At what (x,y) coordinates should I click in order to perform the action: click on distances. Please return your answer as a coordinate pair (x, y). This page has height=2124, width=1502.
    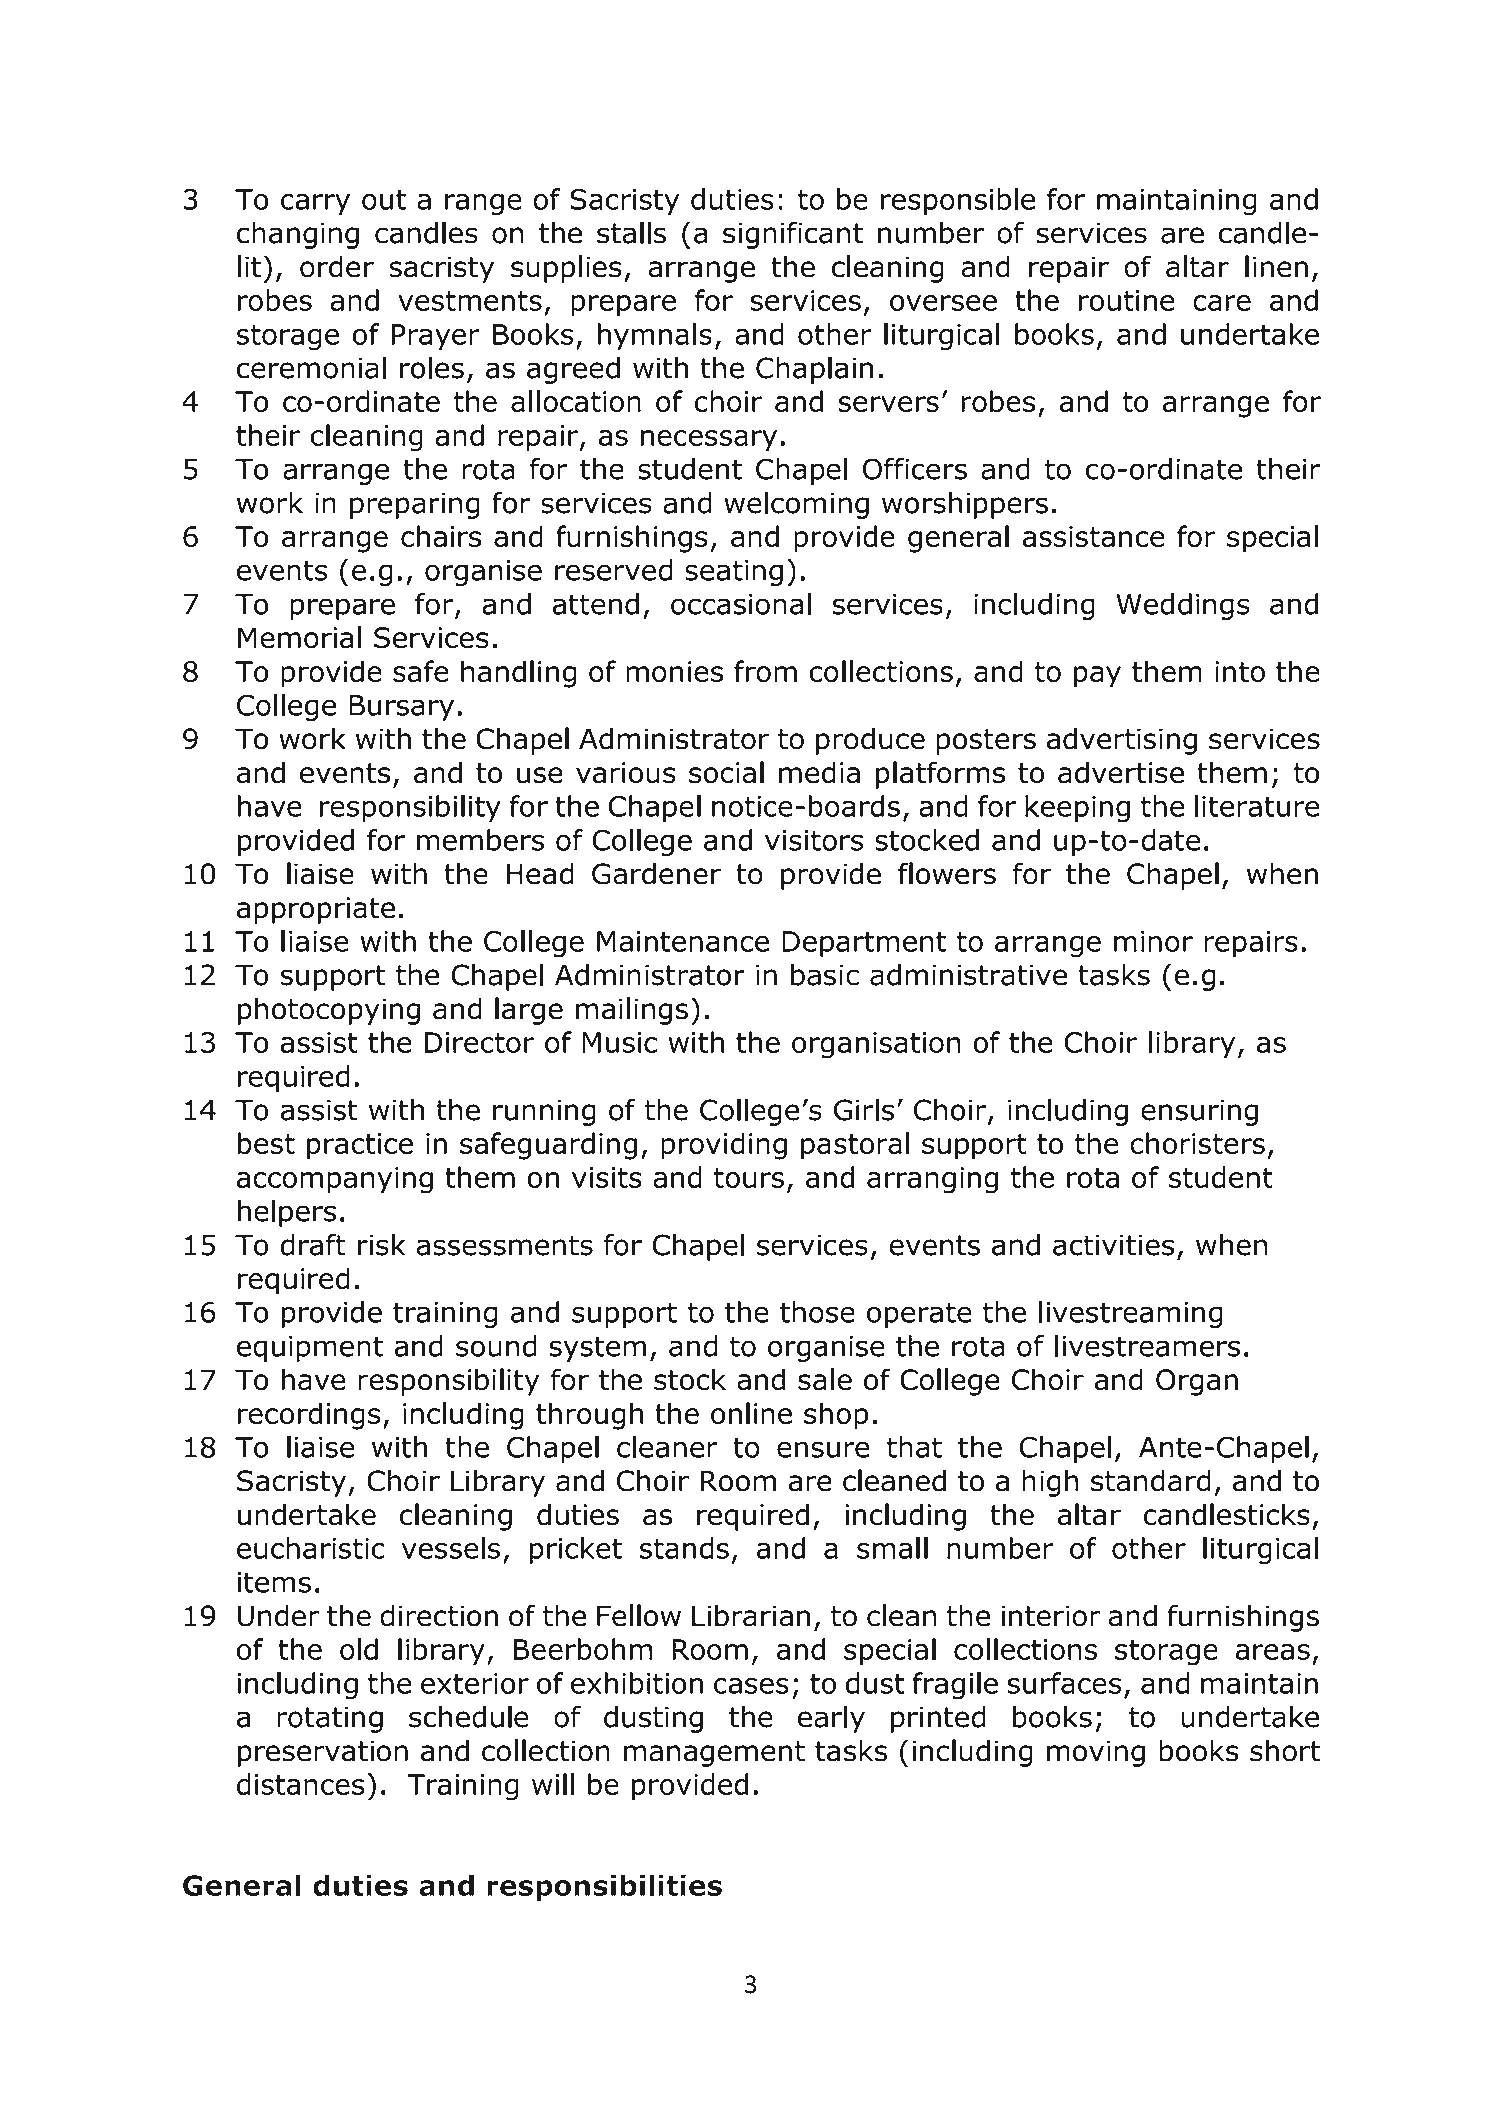
    Looking at the image, I should click on (301, 1784).
